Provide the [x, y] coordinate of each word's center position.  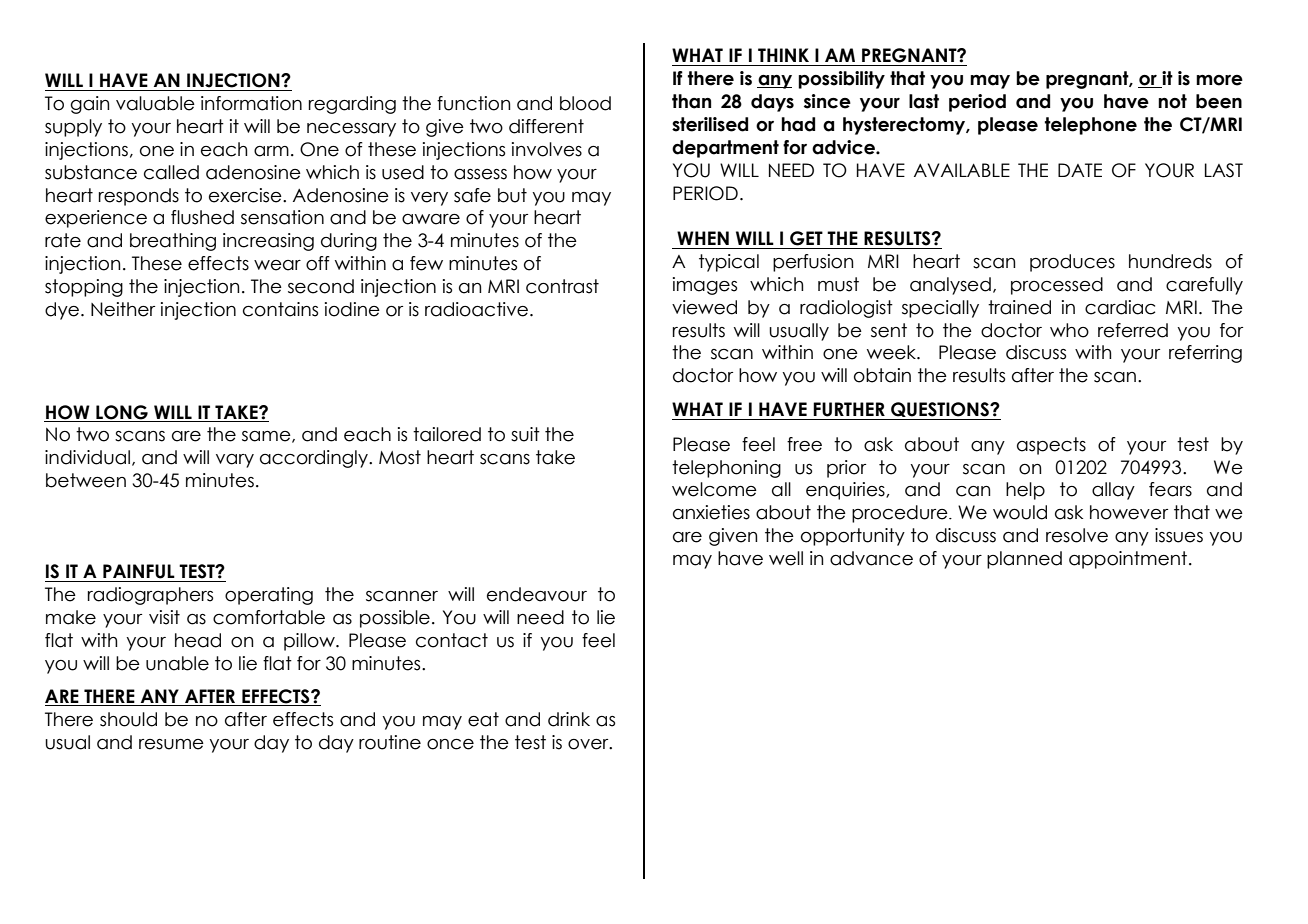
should [128, 719]
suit [525, 434]
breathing [173, 242]
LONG [122, 412]
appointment [1129, 560]
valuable [155, 103]
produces [1072, 263]
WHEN [703, 238]
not [1172, 101]
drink [569, 719]
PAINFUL [139, 571]
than [691, 101]
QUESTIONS [940, 411]
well [786, 558]
